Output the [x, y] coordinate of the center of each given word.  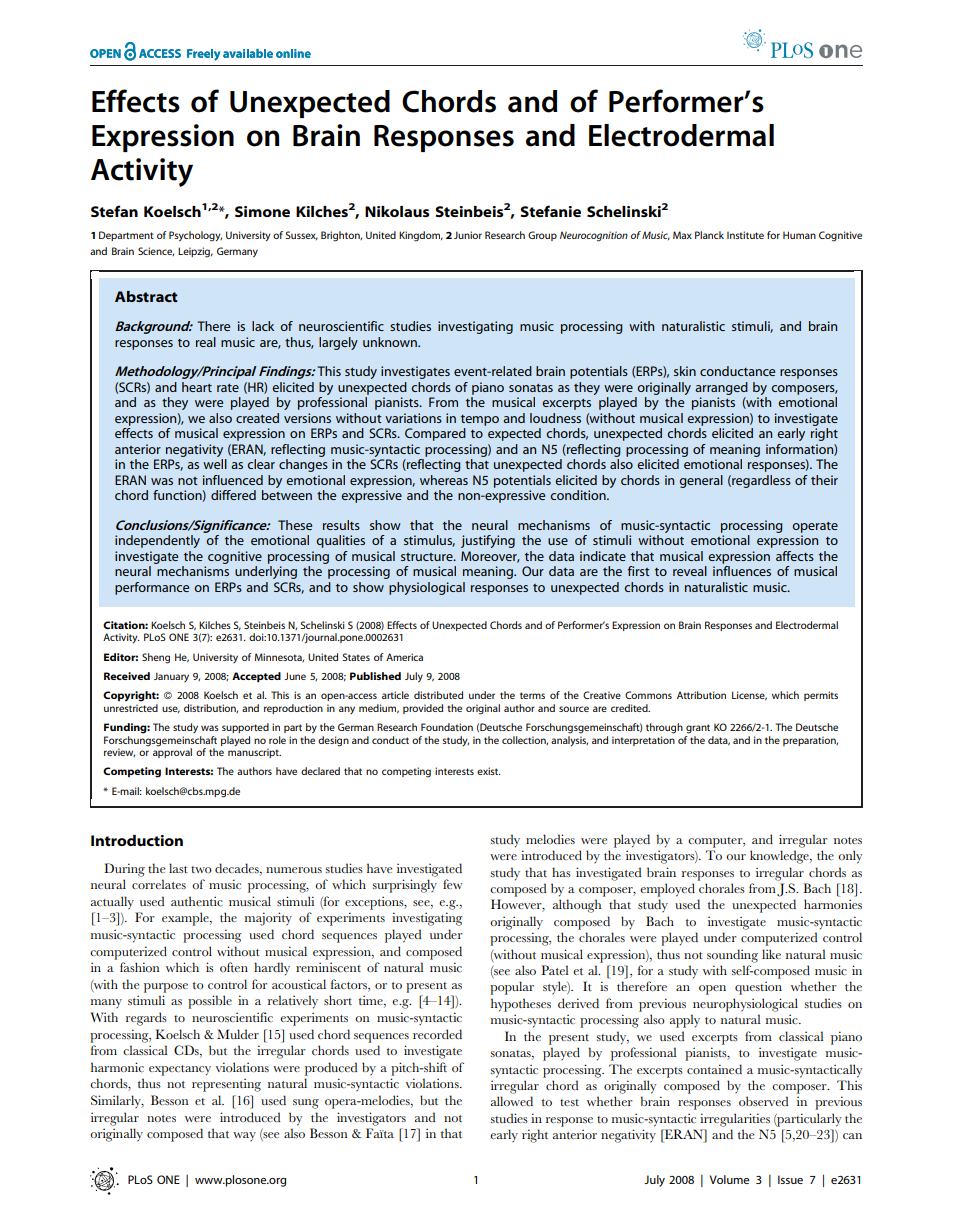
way [244, 1137]
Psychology [195, 236]
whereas [444, 480]
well [215, 464]
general [701, 481]
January [171, 677]
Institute [745, 235]
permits [821, 696]
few [453, 884]
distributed [438, 695]
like [771, 954]
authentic [197, 901]
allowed [512, 1101]
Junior [468, 235]
